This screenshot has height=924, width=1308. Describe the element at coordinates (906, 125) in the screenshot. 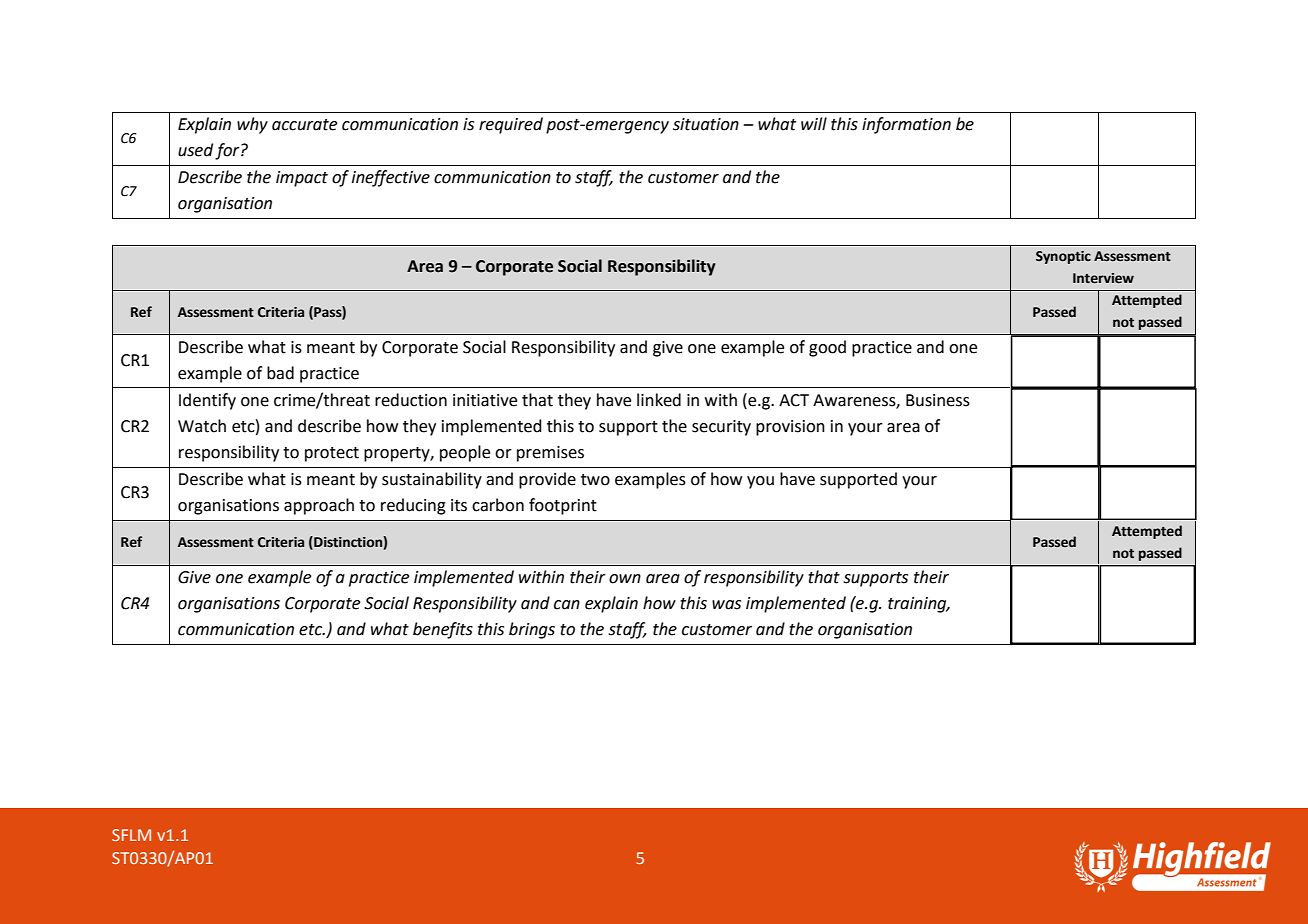

I see `information` at that location.
